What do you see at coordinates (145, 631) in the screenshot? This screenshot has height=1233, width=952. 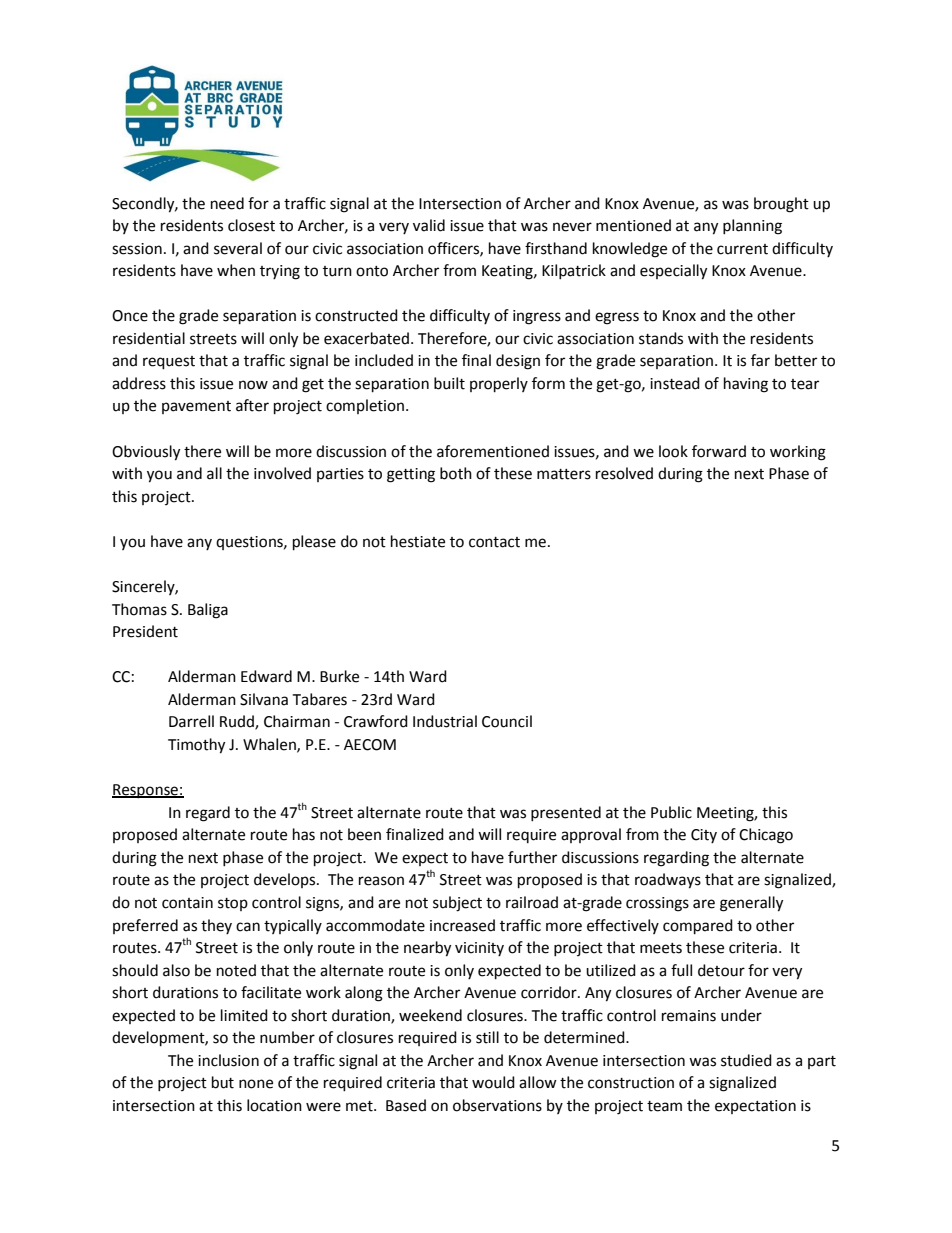 I see `President` at bounding box center [145, 631].
